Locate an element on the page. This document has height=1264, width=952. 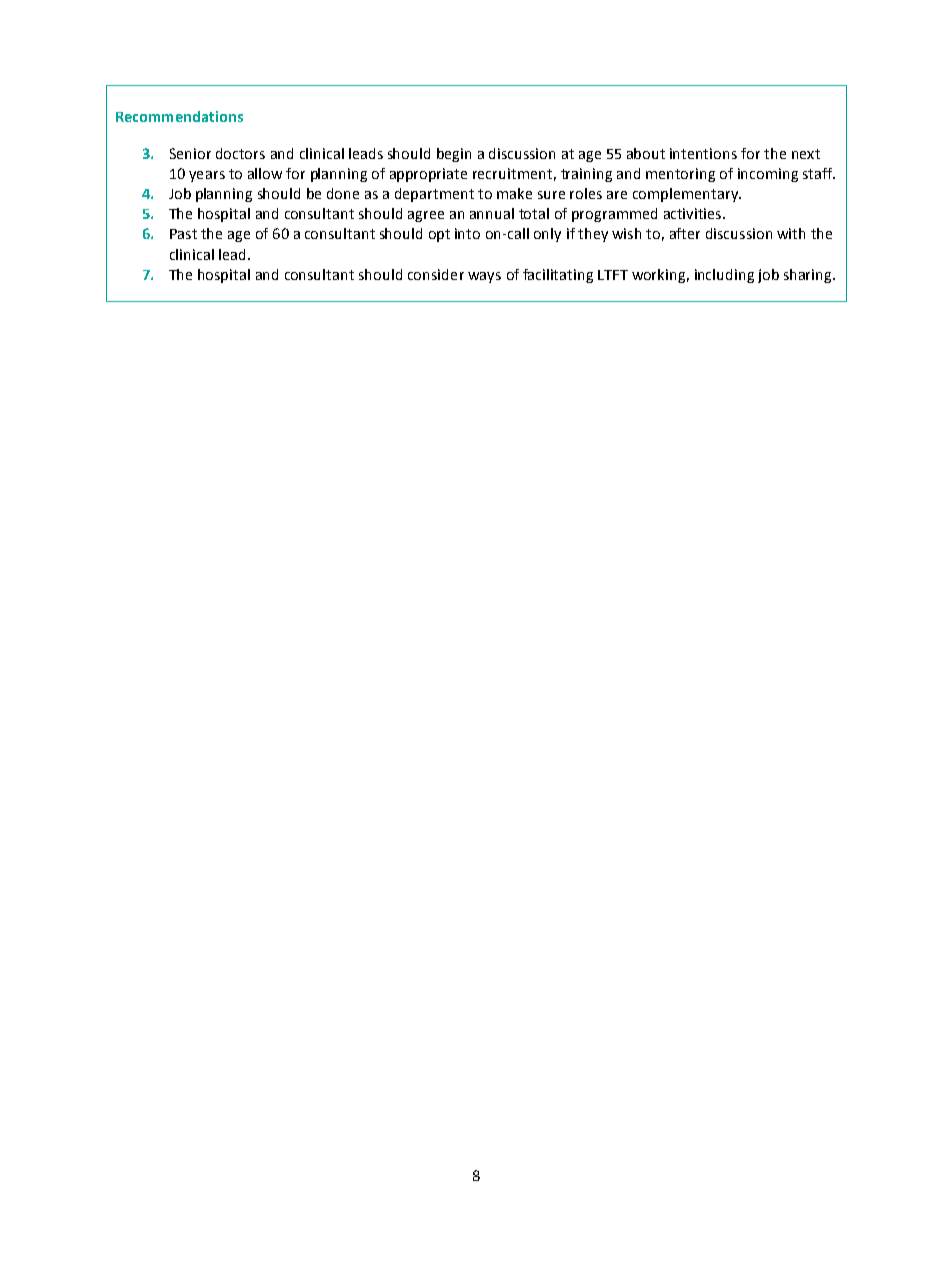
begin is located at coordinates (454, 155).
